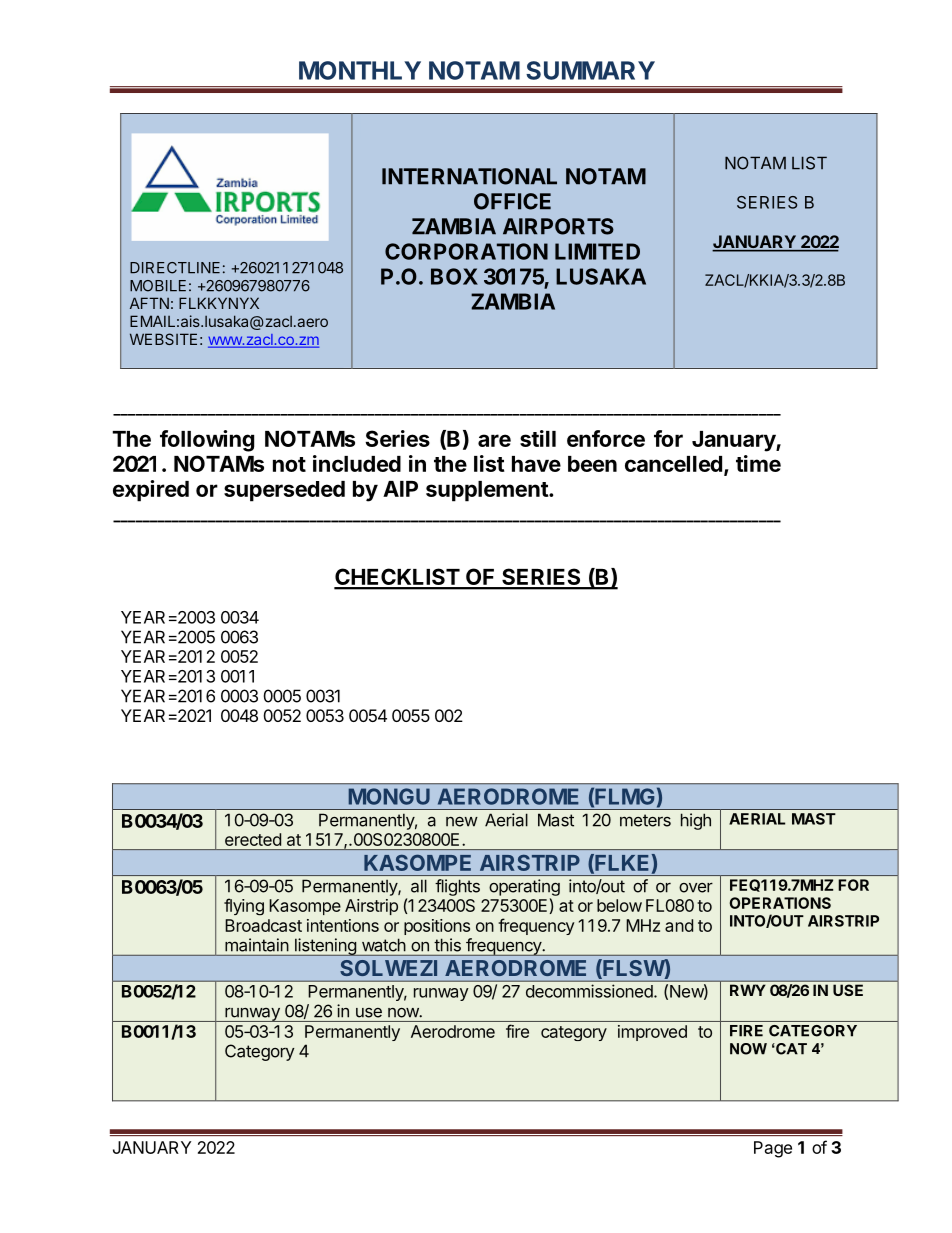 Image resolution: width=952 pixels, height=1233 pixels. I want to click on superseded, so click(284, 491).
